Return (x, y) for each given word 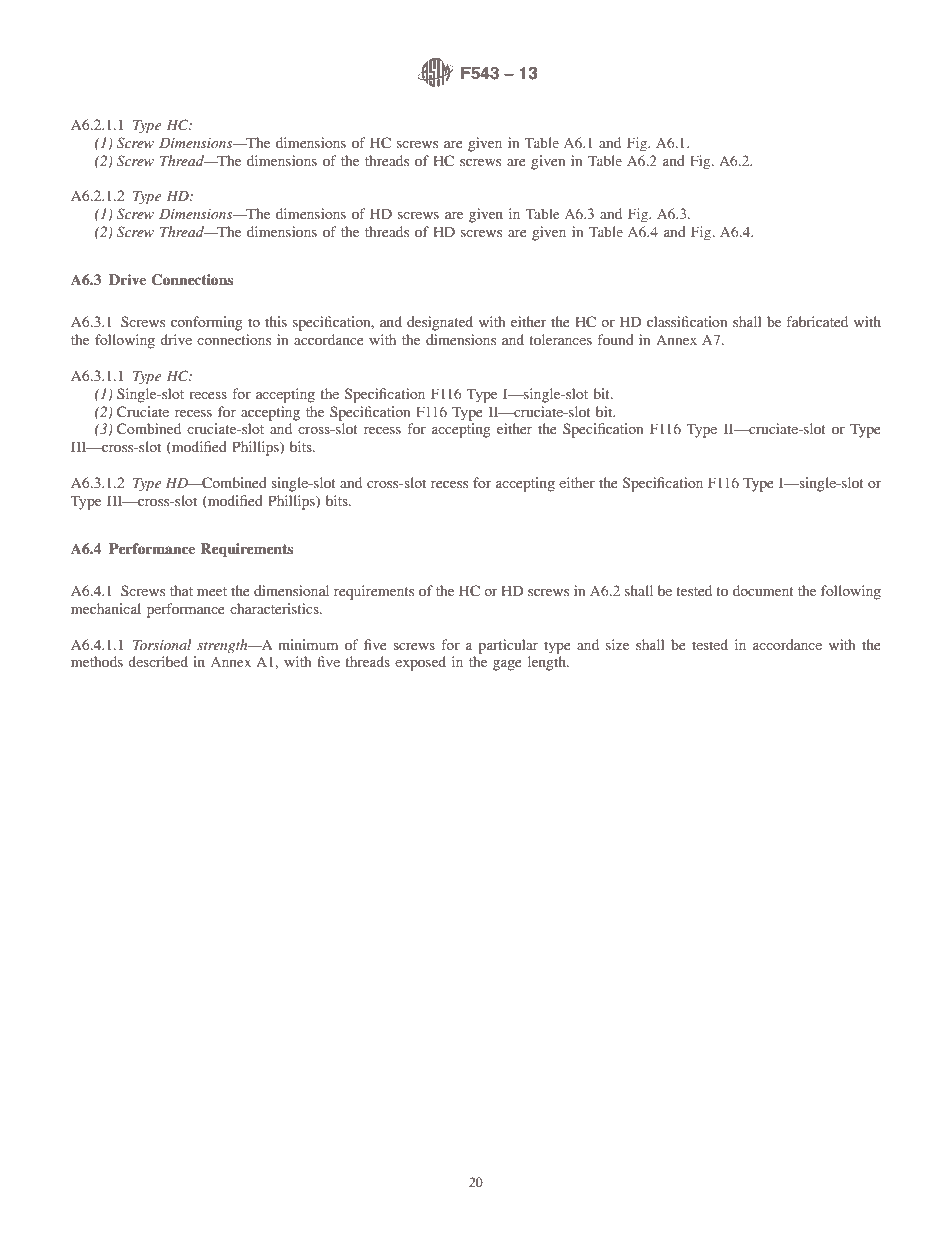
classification (687, 321)
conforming (207, 323)
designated (440, 323)
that (181, 590)
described (158, 661)
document (763, 590)
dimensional (291, 590)
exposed (420, 663)
